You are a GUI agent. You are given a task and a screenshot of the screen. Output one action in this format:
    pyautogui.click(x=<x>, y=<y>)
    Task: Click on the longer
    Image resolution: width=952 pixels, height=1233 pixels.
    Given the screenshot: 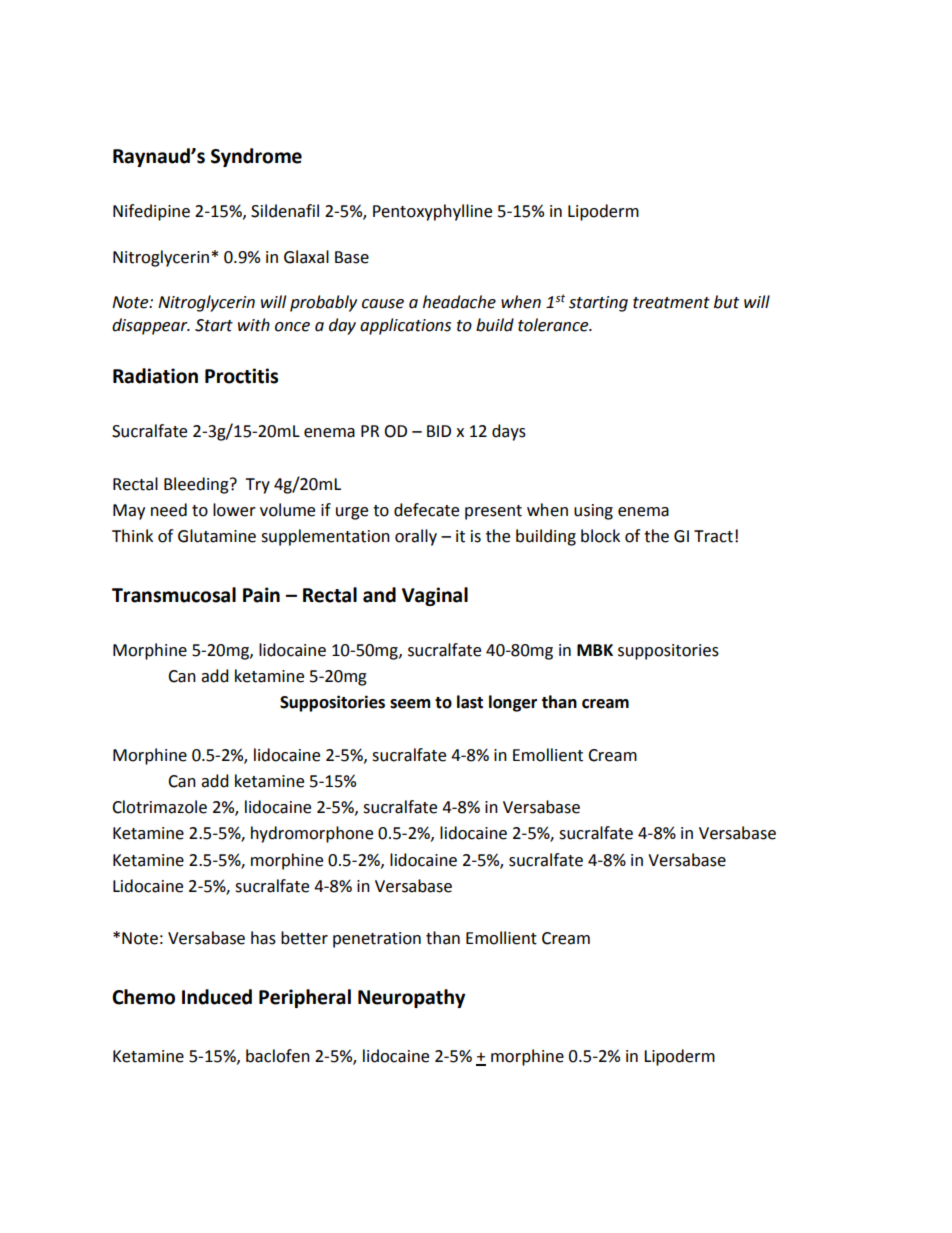 What is the action you would take?
    pyautogui.click(x=513, y=703)
